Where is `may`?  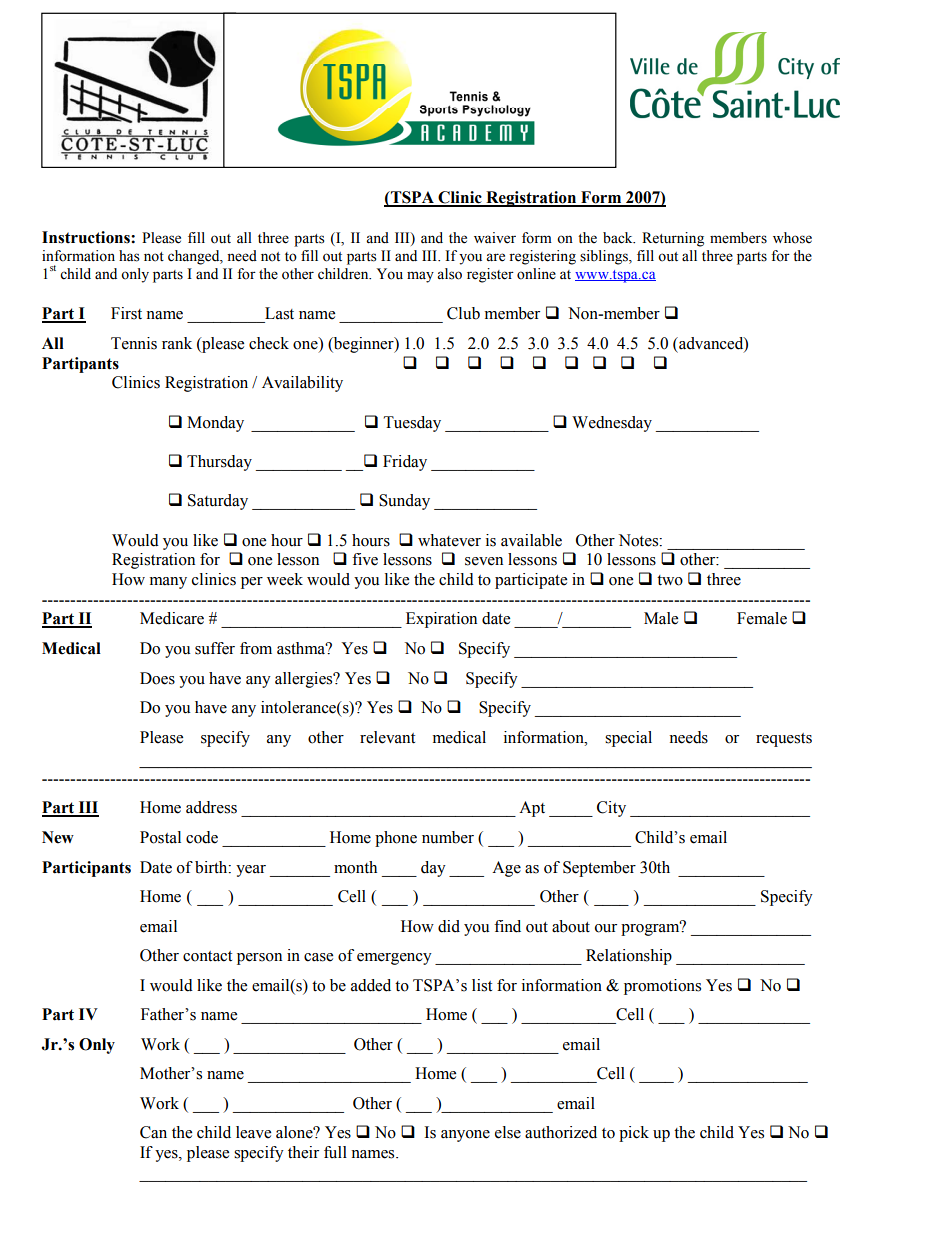 may is located at coordinates (420, 277).
